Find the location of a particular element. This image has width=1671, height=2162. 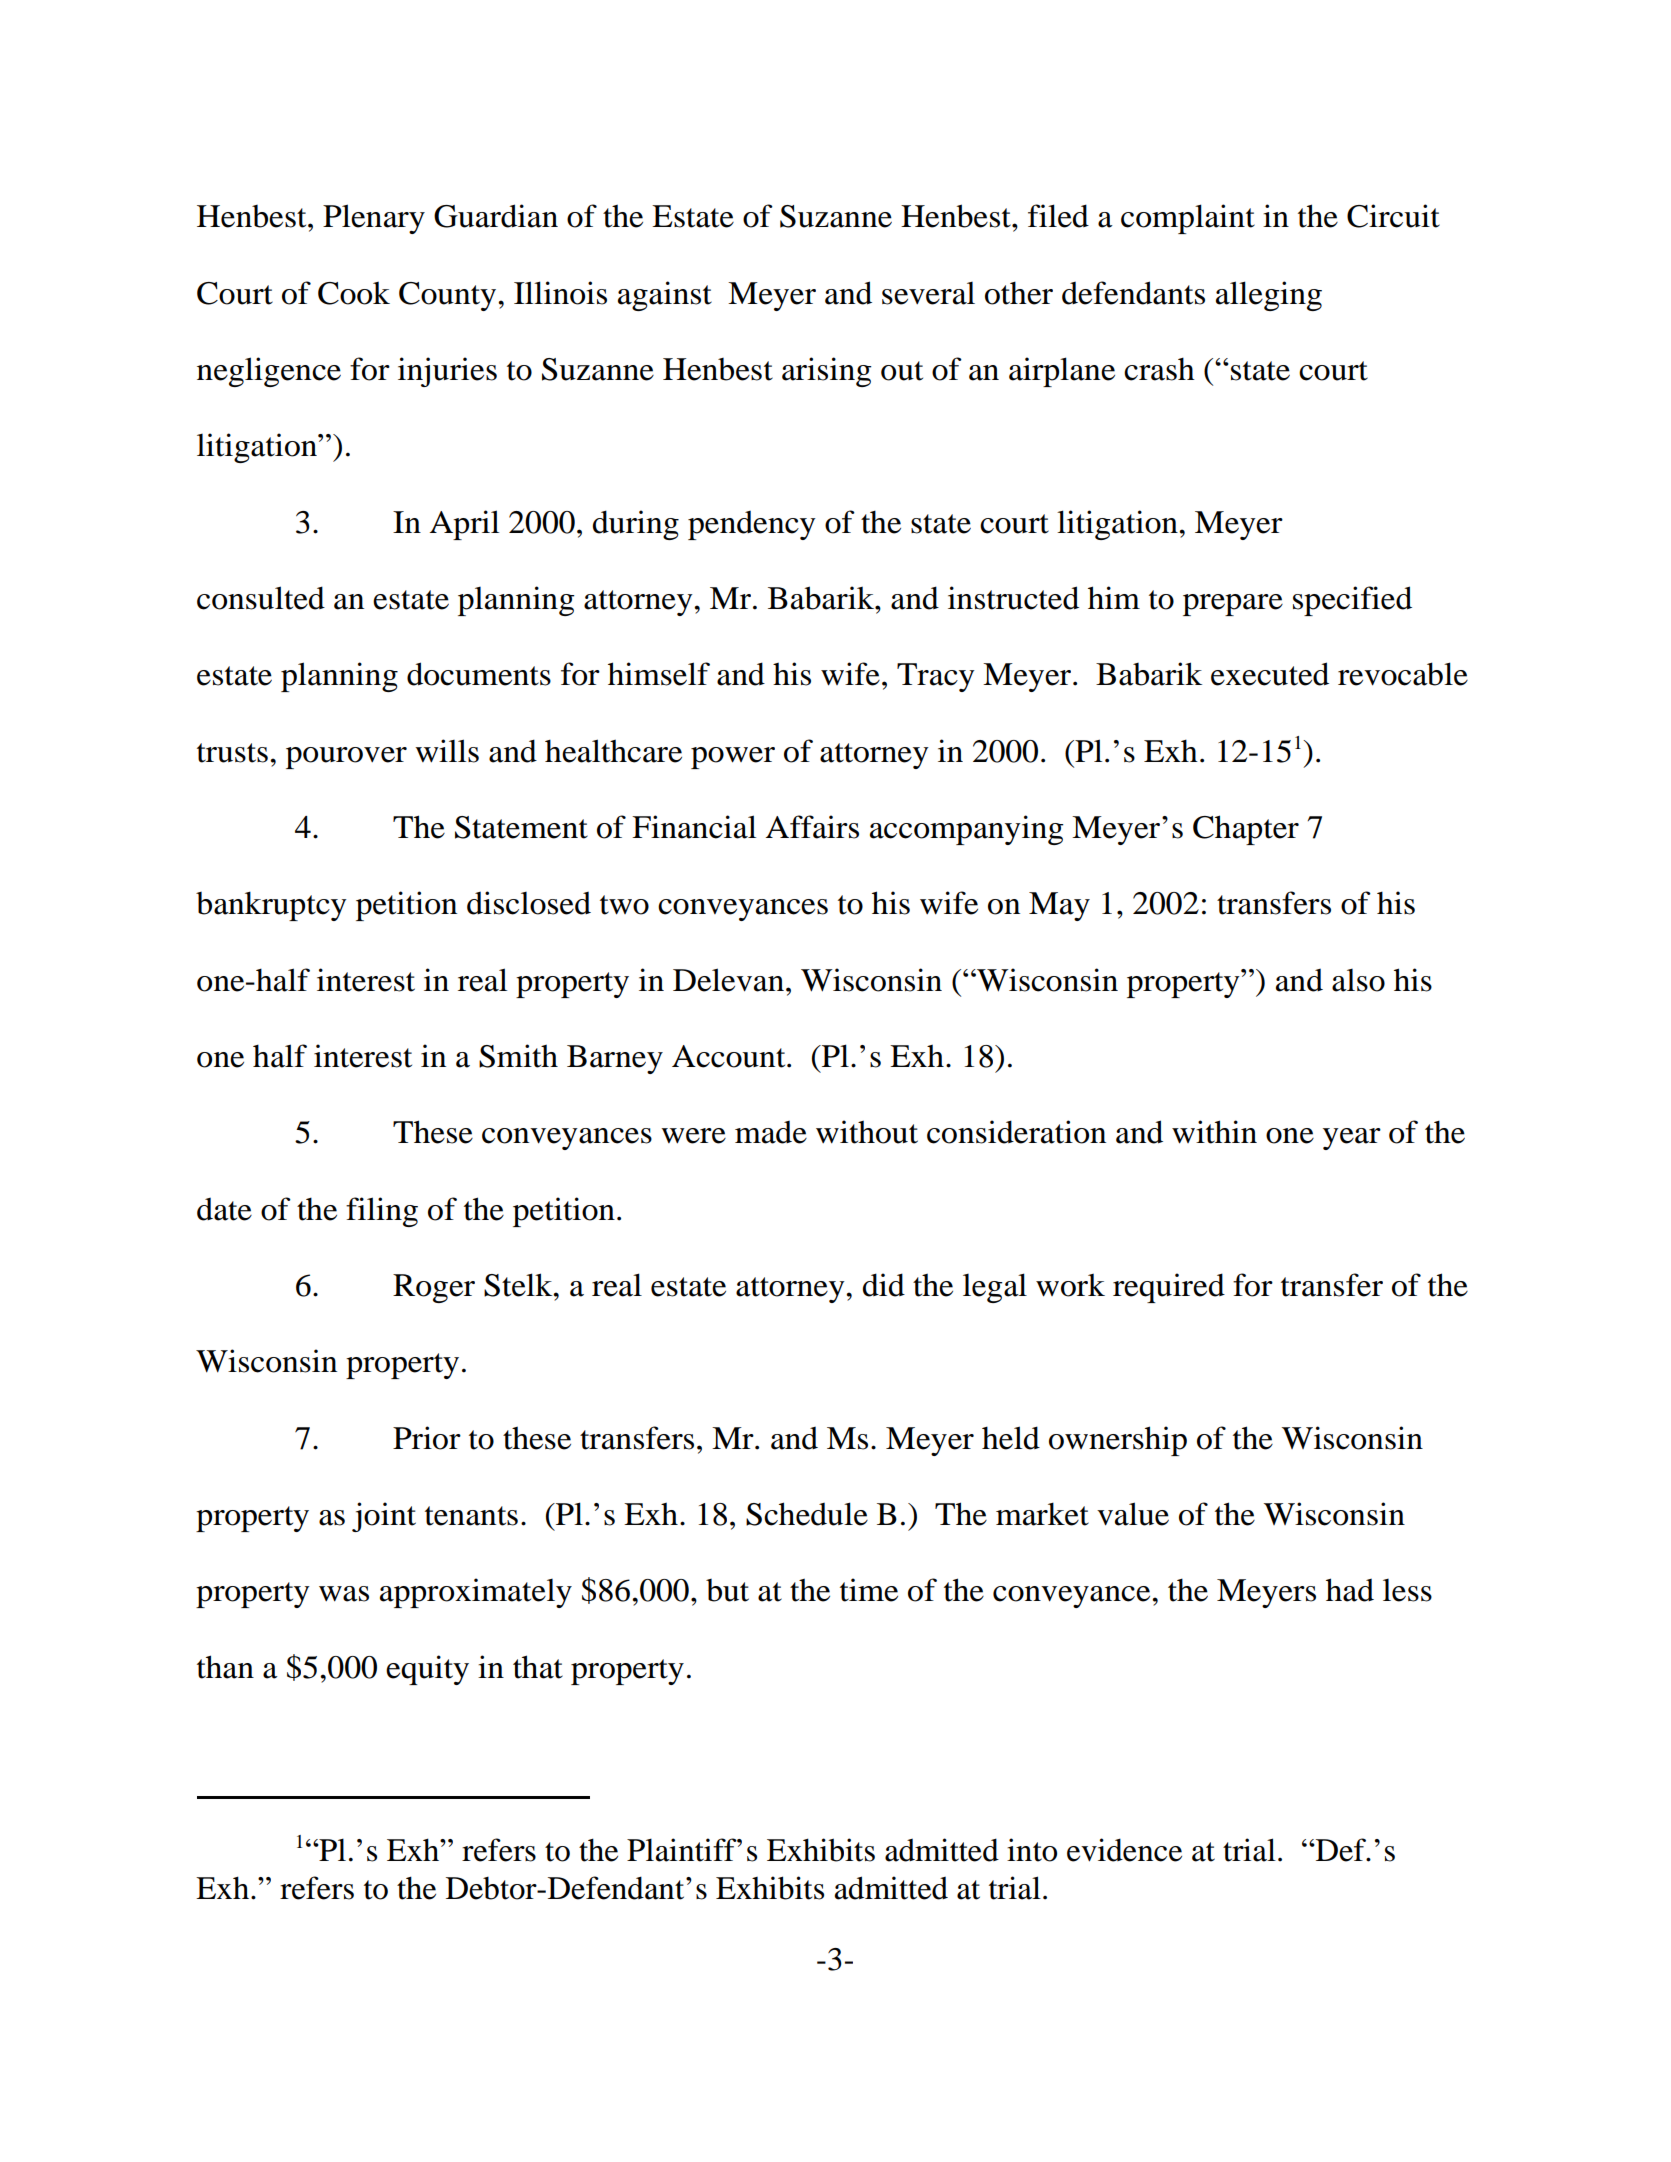

documents is located at coordinates (479, 674).
